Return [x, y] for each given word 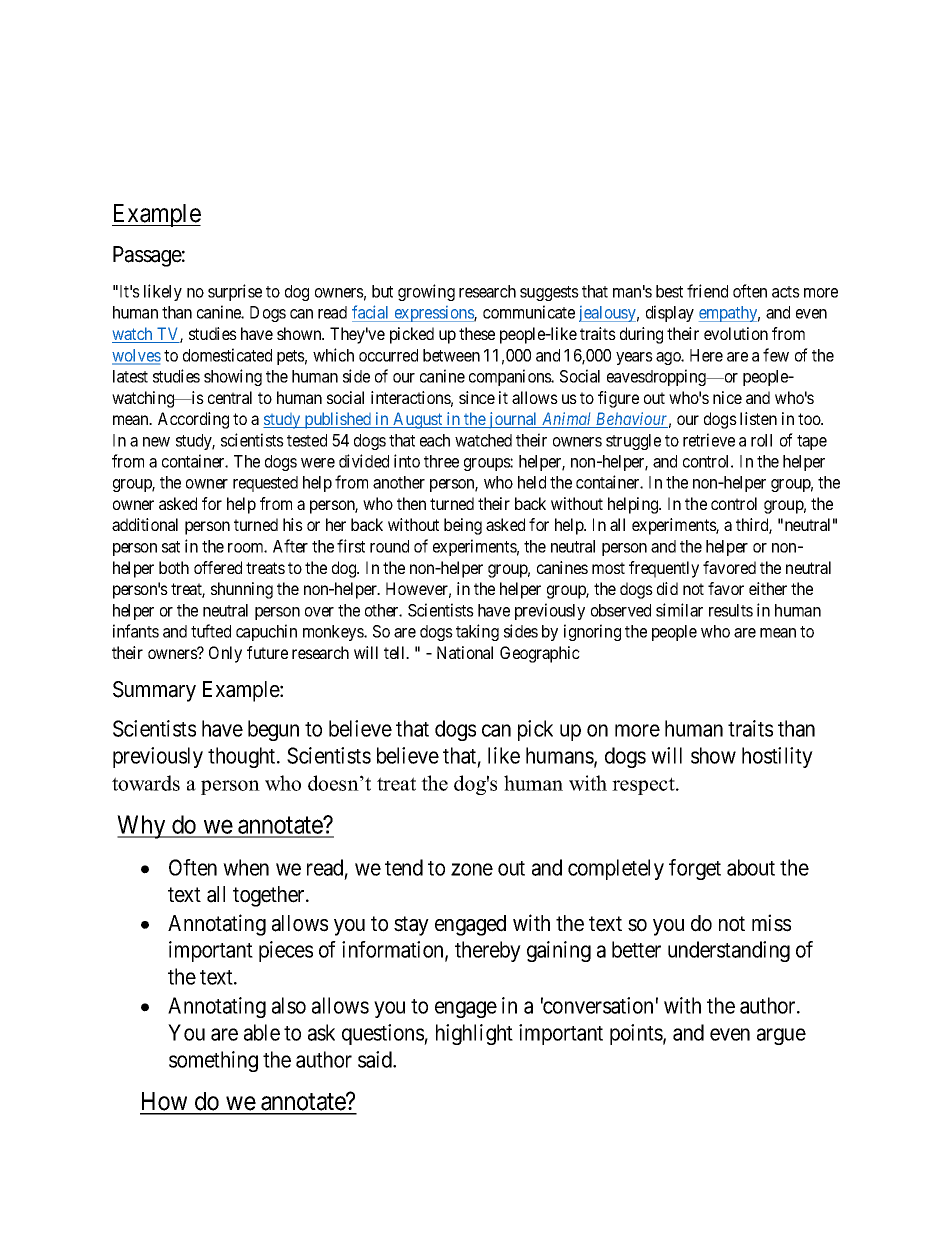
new [156, 442]
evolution [736, 333]
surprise [235, 292]
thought [243, 757]
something [213, 1061]
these [477, 333]
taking [477, 632]
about [751, 867]
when [246, 867]
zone [472, 869]
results [731, 610]
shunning [242, 590]
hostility [777, 757]
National [465, 652]
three [441, 461]
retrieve [709, 440]
